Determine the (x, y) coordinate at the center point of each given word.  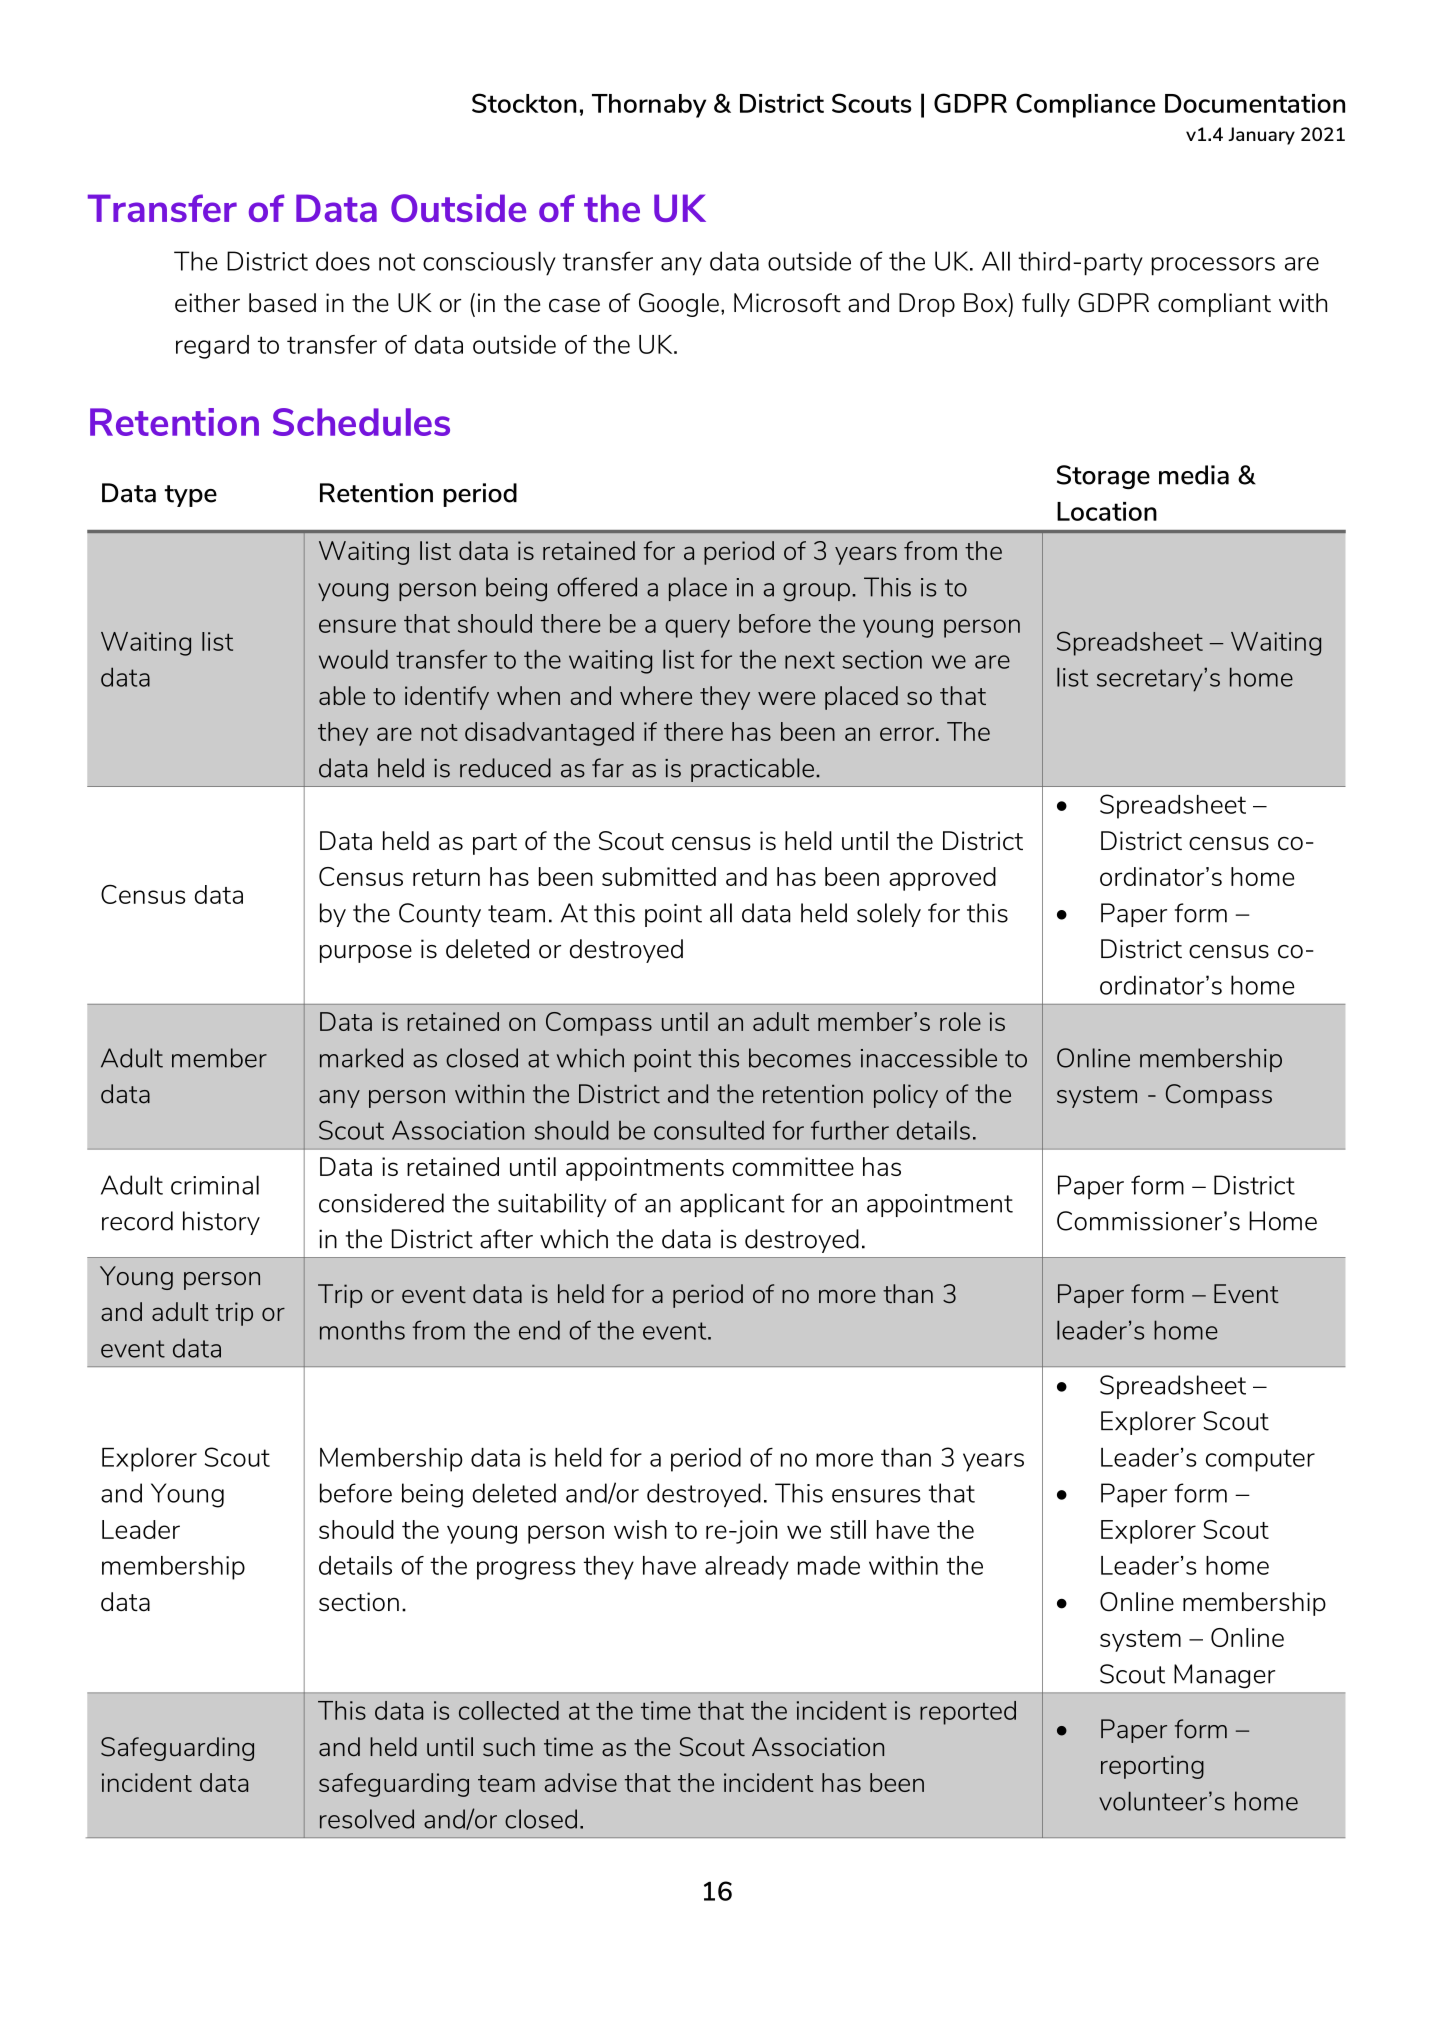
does (343, 261)
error (907, 734)
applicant (732, 1205)
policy (906, 1096)
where (656, 695)
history (221, 1223)
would (353, 659)
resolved (367, 1819)
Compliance (1085, 105)
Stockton (524, 103)
